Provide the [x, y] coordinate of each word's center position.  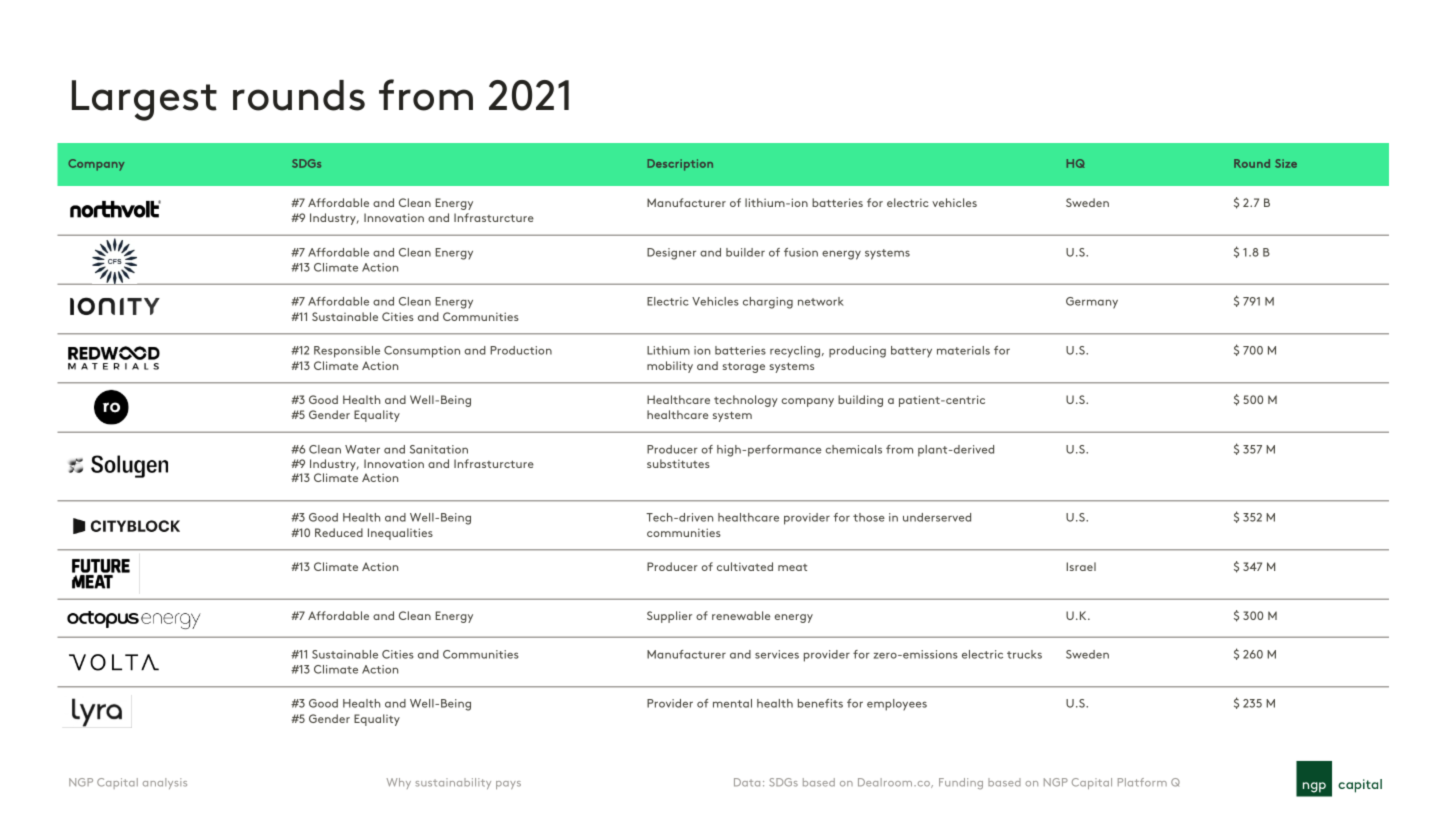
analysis [165, 783]
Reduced [339, 532]
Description [680, 165]
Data [747, 782]
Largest [144, 100]
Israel [1081, 566]
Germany [1092, 303]
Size [1286, 163]
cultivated [745, 566]
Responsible [347, 352]
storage [744, 368]
